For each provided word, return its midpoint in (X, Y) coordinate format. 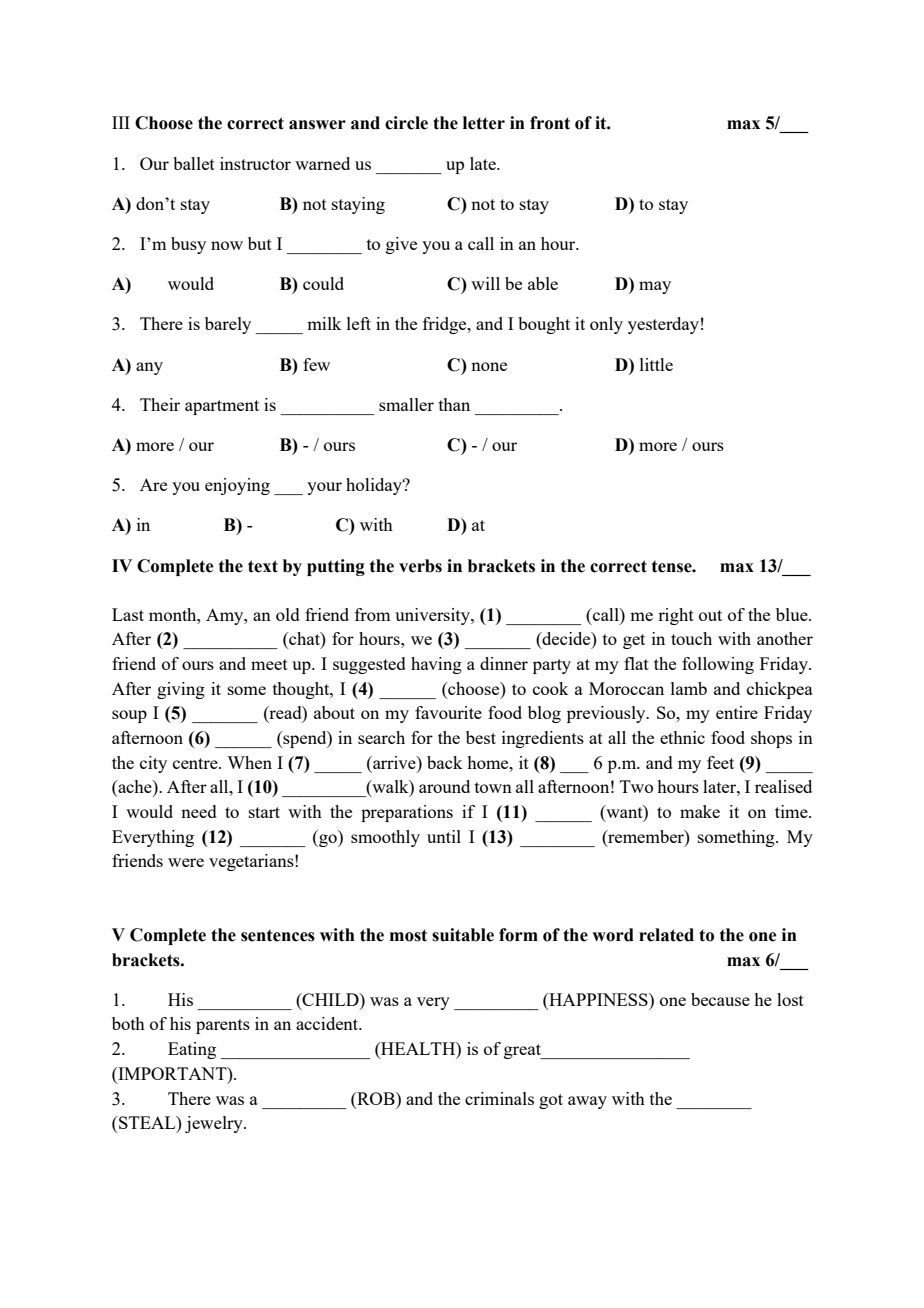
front (550, 123)
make (700, 811)
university (433, 616)
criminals (499, 1098)
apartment (222, 407)
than (454, 404)
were (186, 862)
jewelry (215, 1124)
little (656, 364)
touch (691, 638)
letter (484, 123)
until (444, 836)
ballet (194, 163)
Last (128, 614)
